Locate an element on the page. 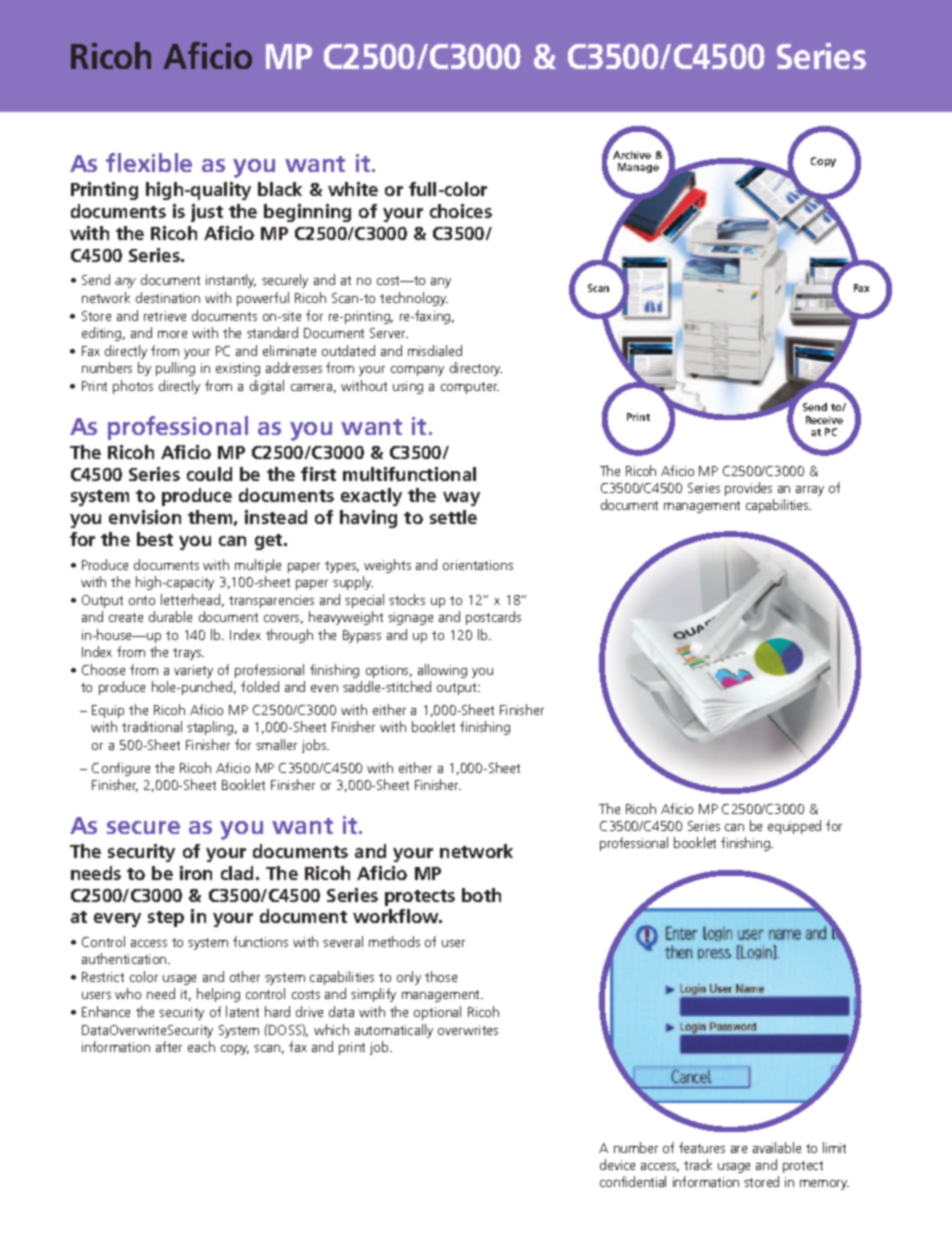 This image has width=952, height=1233. just is located at coordinates (207, 213).
